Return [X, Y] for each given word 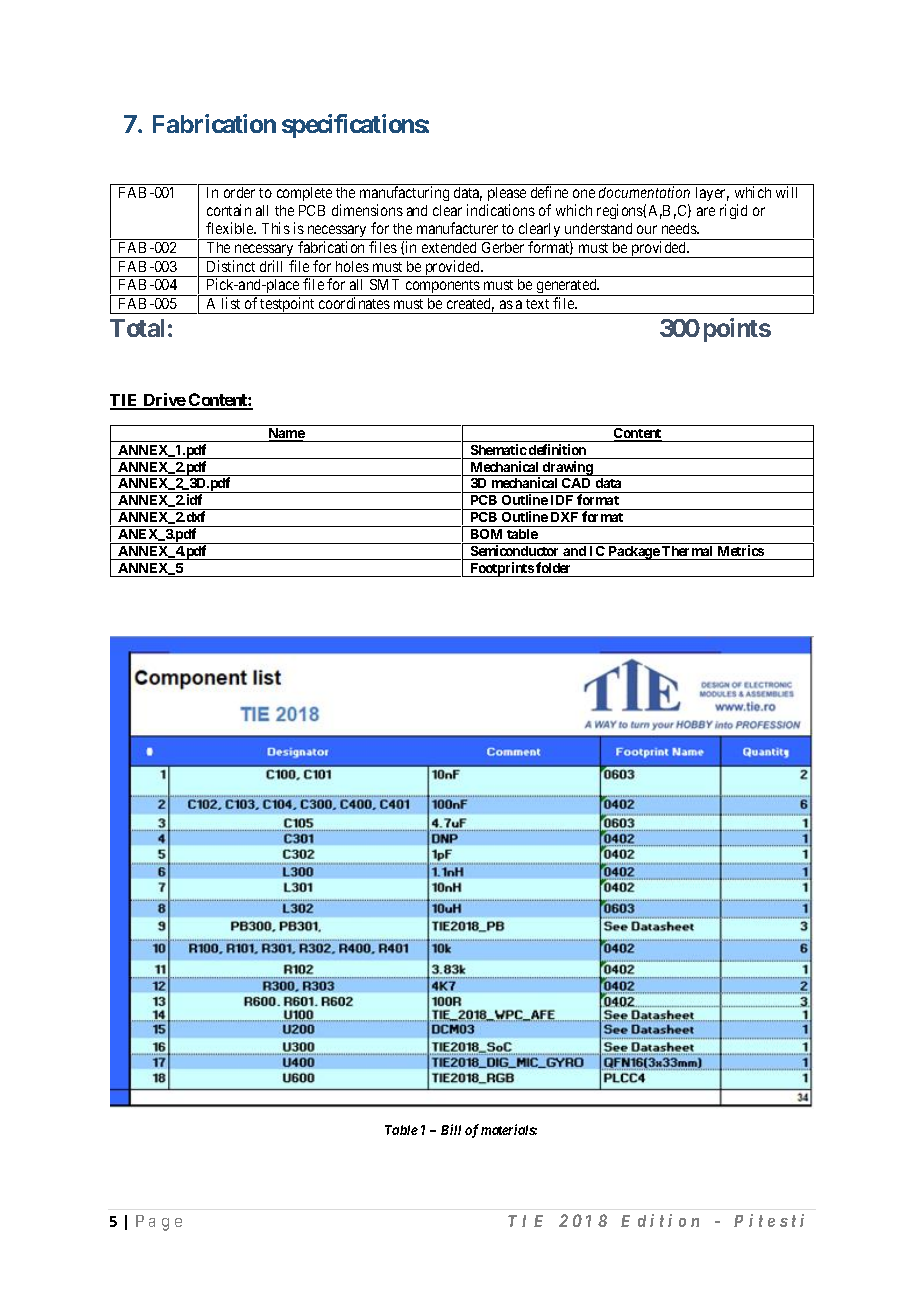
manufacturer [457, 228]
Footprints [501, 569]
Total [137, 328]
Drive [164, 401]
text [537, 304]
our [647, 229]
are [706, 211]
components [442, 288]
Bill [451, 1129]
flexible [231, 228]
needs [680, 228]
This [276, 228]
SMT [384, 284]
